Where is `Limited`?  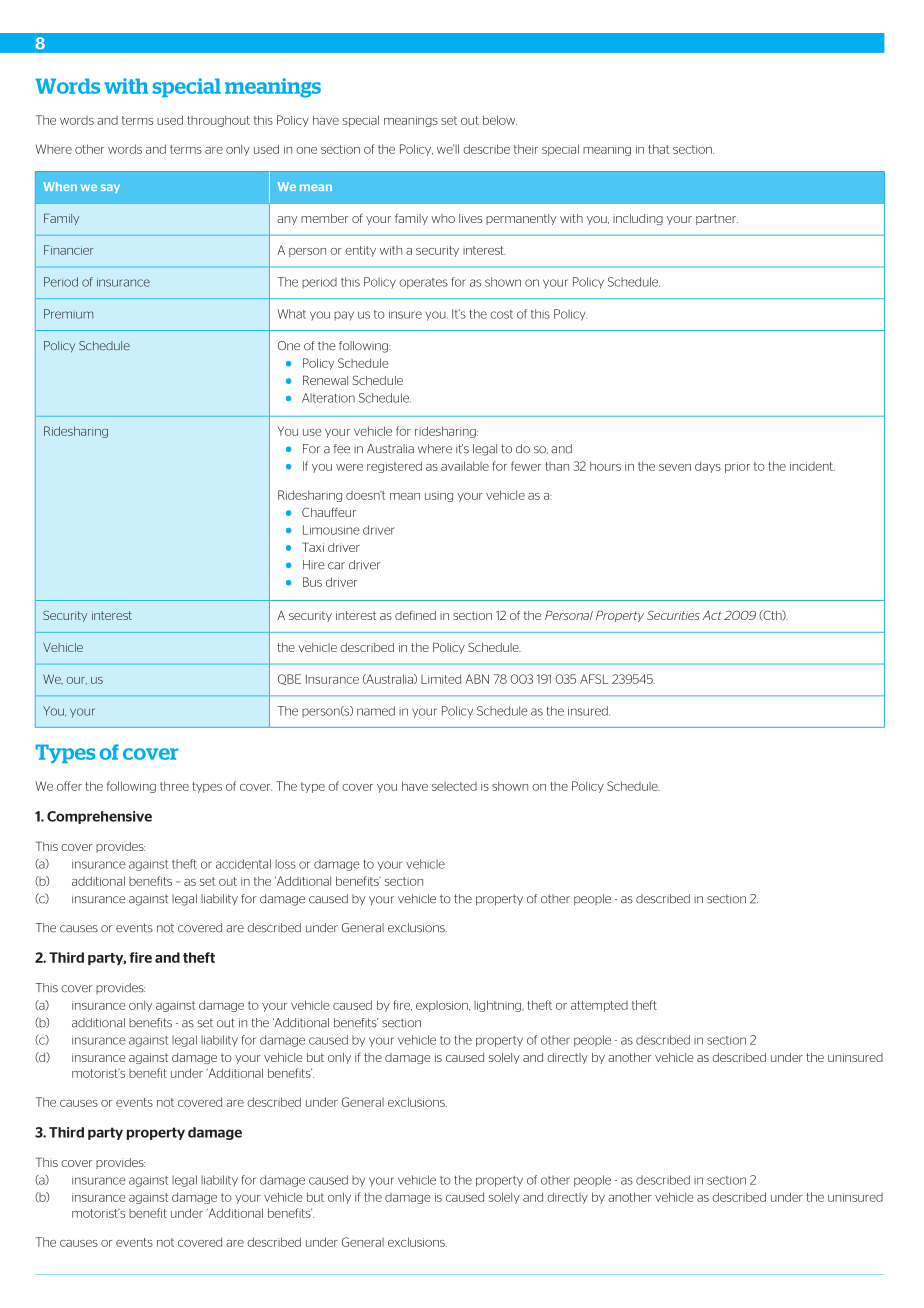 Limited is located at coordinates (441, 679).
